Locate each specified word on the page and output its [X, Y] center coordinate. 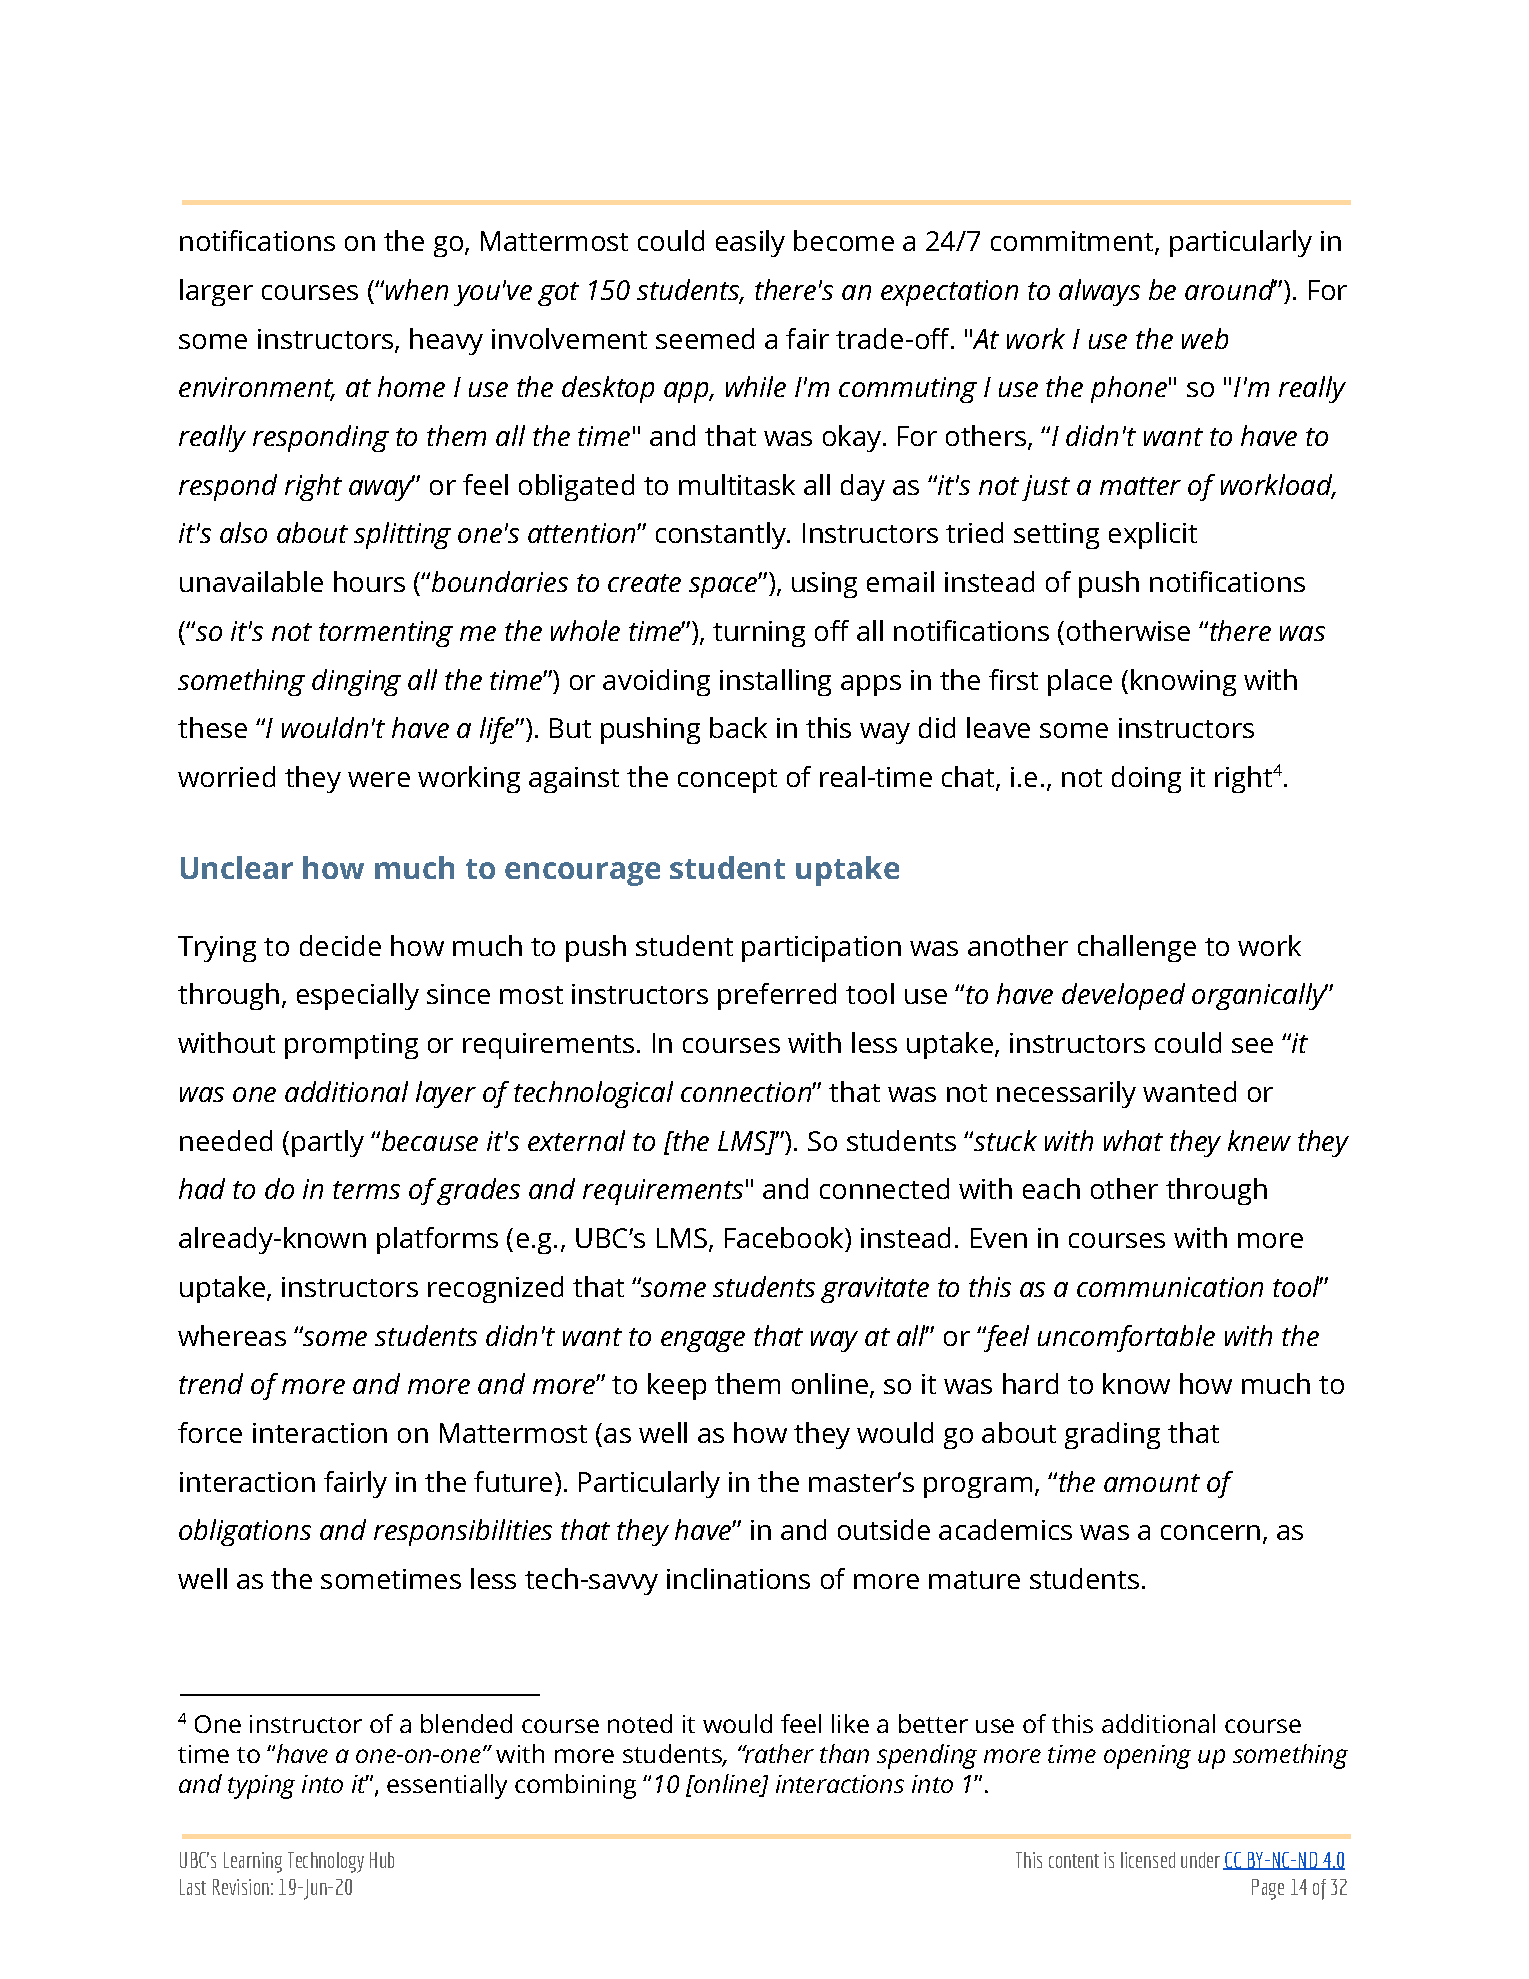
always [1099, 292]
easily [750, 243]
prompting [351, 1046]
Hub [382, 1860]
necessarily [1066, 1094]
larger [216, 292]
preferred [777, 996]
